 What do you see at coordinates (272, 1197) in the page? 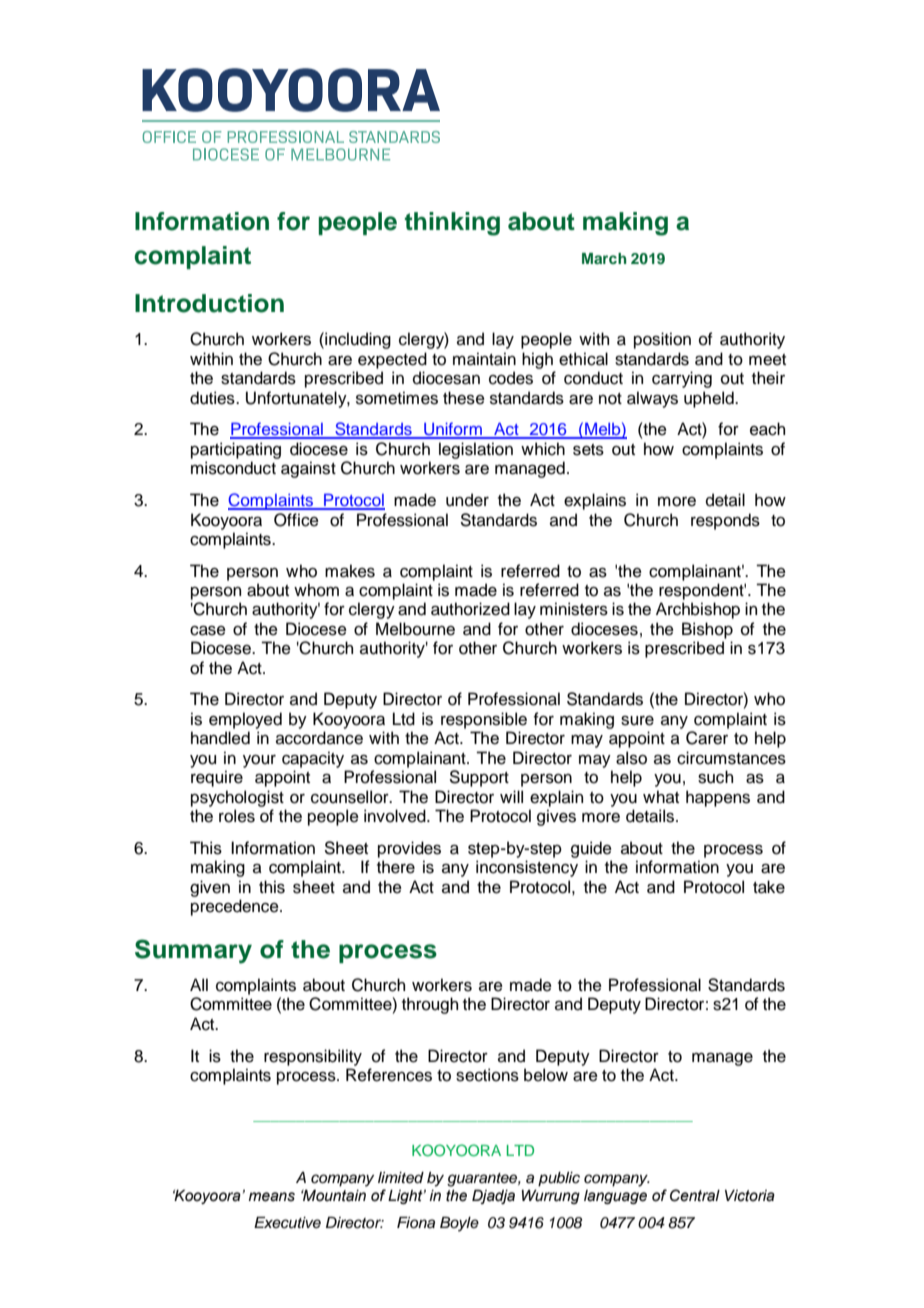
I see `means` at bounding box center [272, 1197].
